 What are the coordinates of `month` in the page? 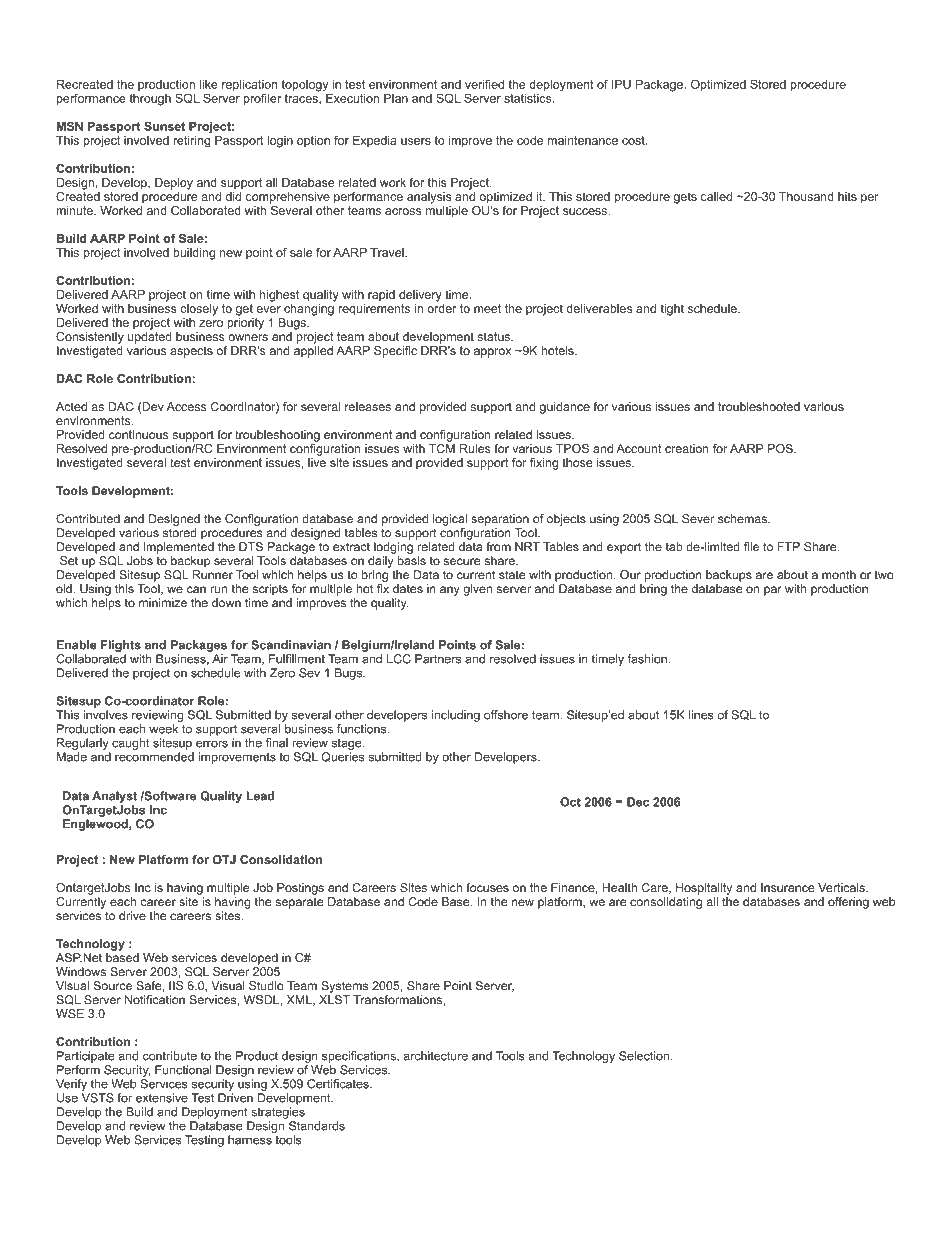 It's located at (839, 575).
